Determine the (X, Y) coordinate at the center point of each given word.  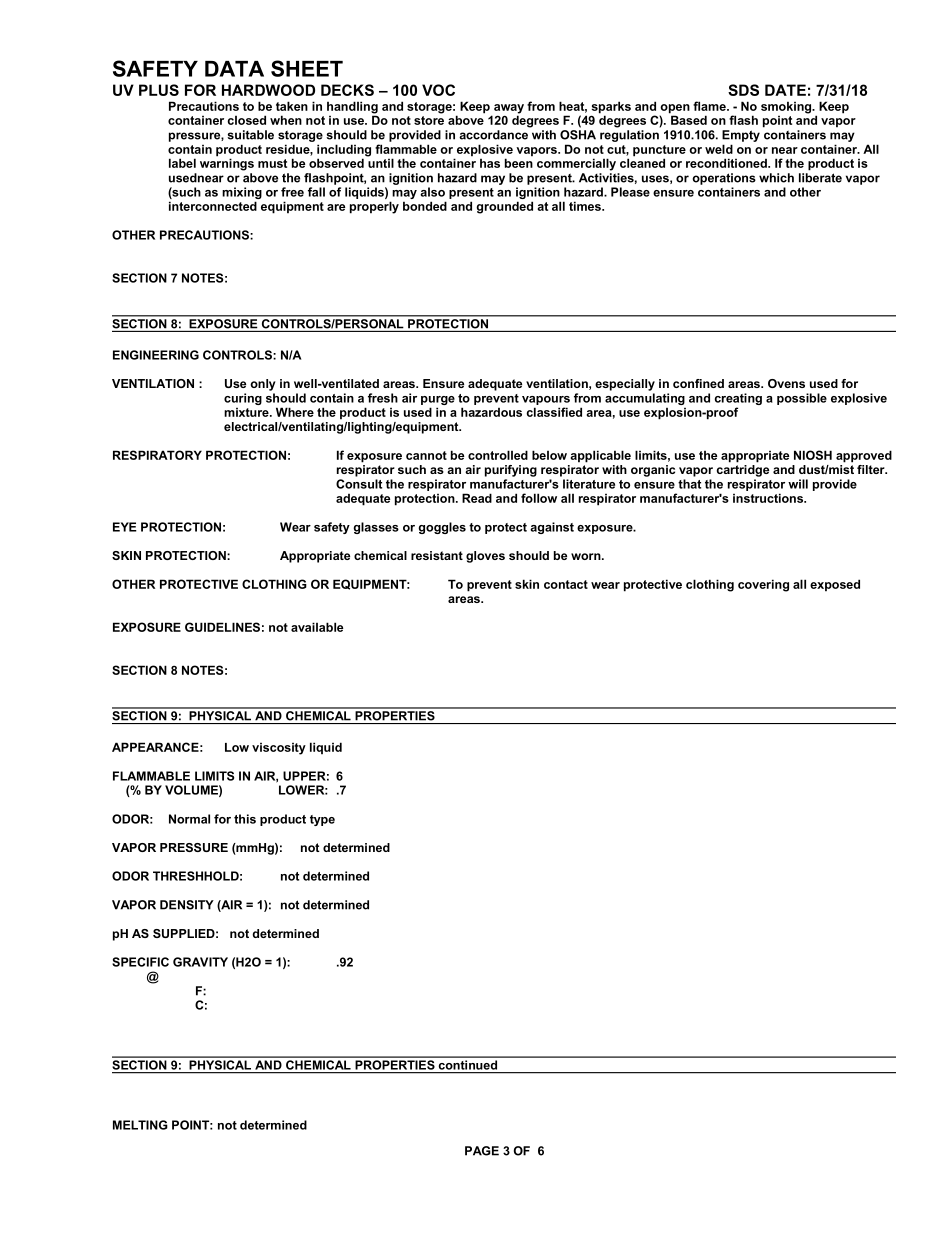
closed (246, 120)
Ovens (786, 383)
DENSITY (187, 905)
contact (566, 584)
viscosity (279, 749)
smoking (787, 107)
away (509, 110)
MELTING (140, 1125)
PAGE (482, 1151)
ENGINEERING (156, 355)
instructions (769, 498)
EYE (125, 527)
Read (477, 498)
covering (763, 585)
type (322, 820)
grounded (504, 207)
